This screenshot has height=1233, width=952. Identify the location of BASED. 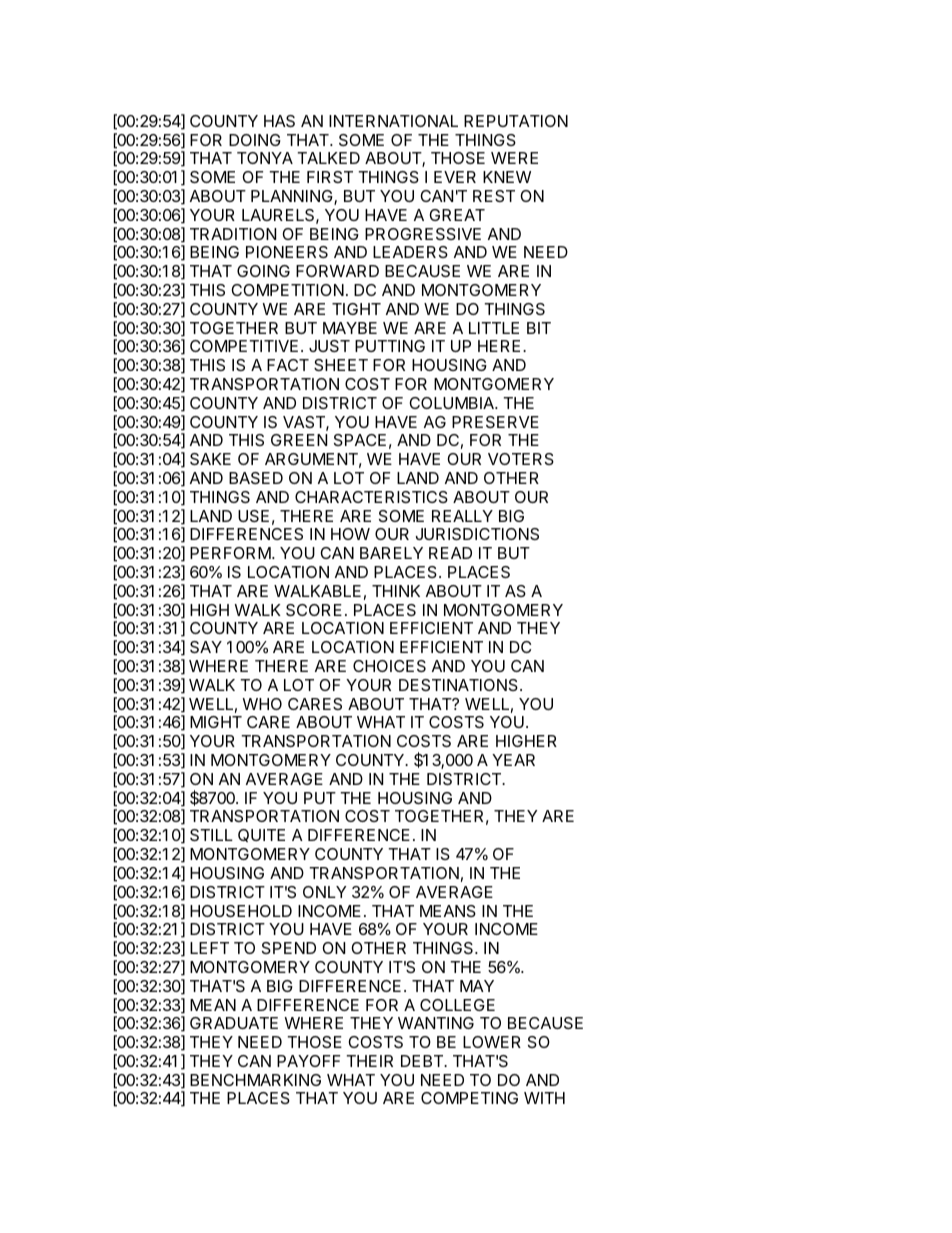
(256, 478).
